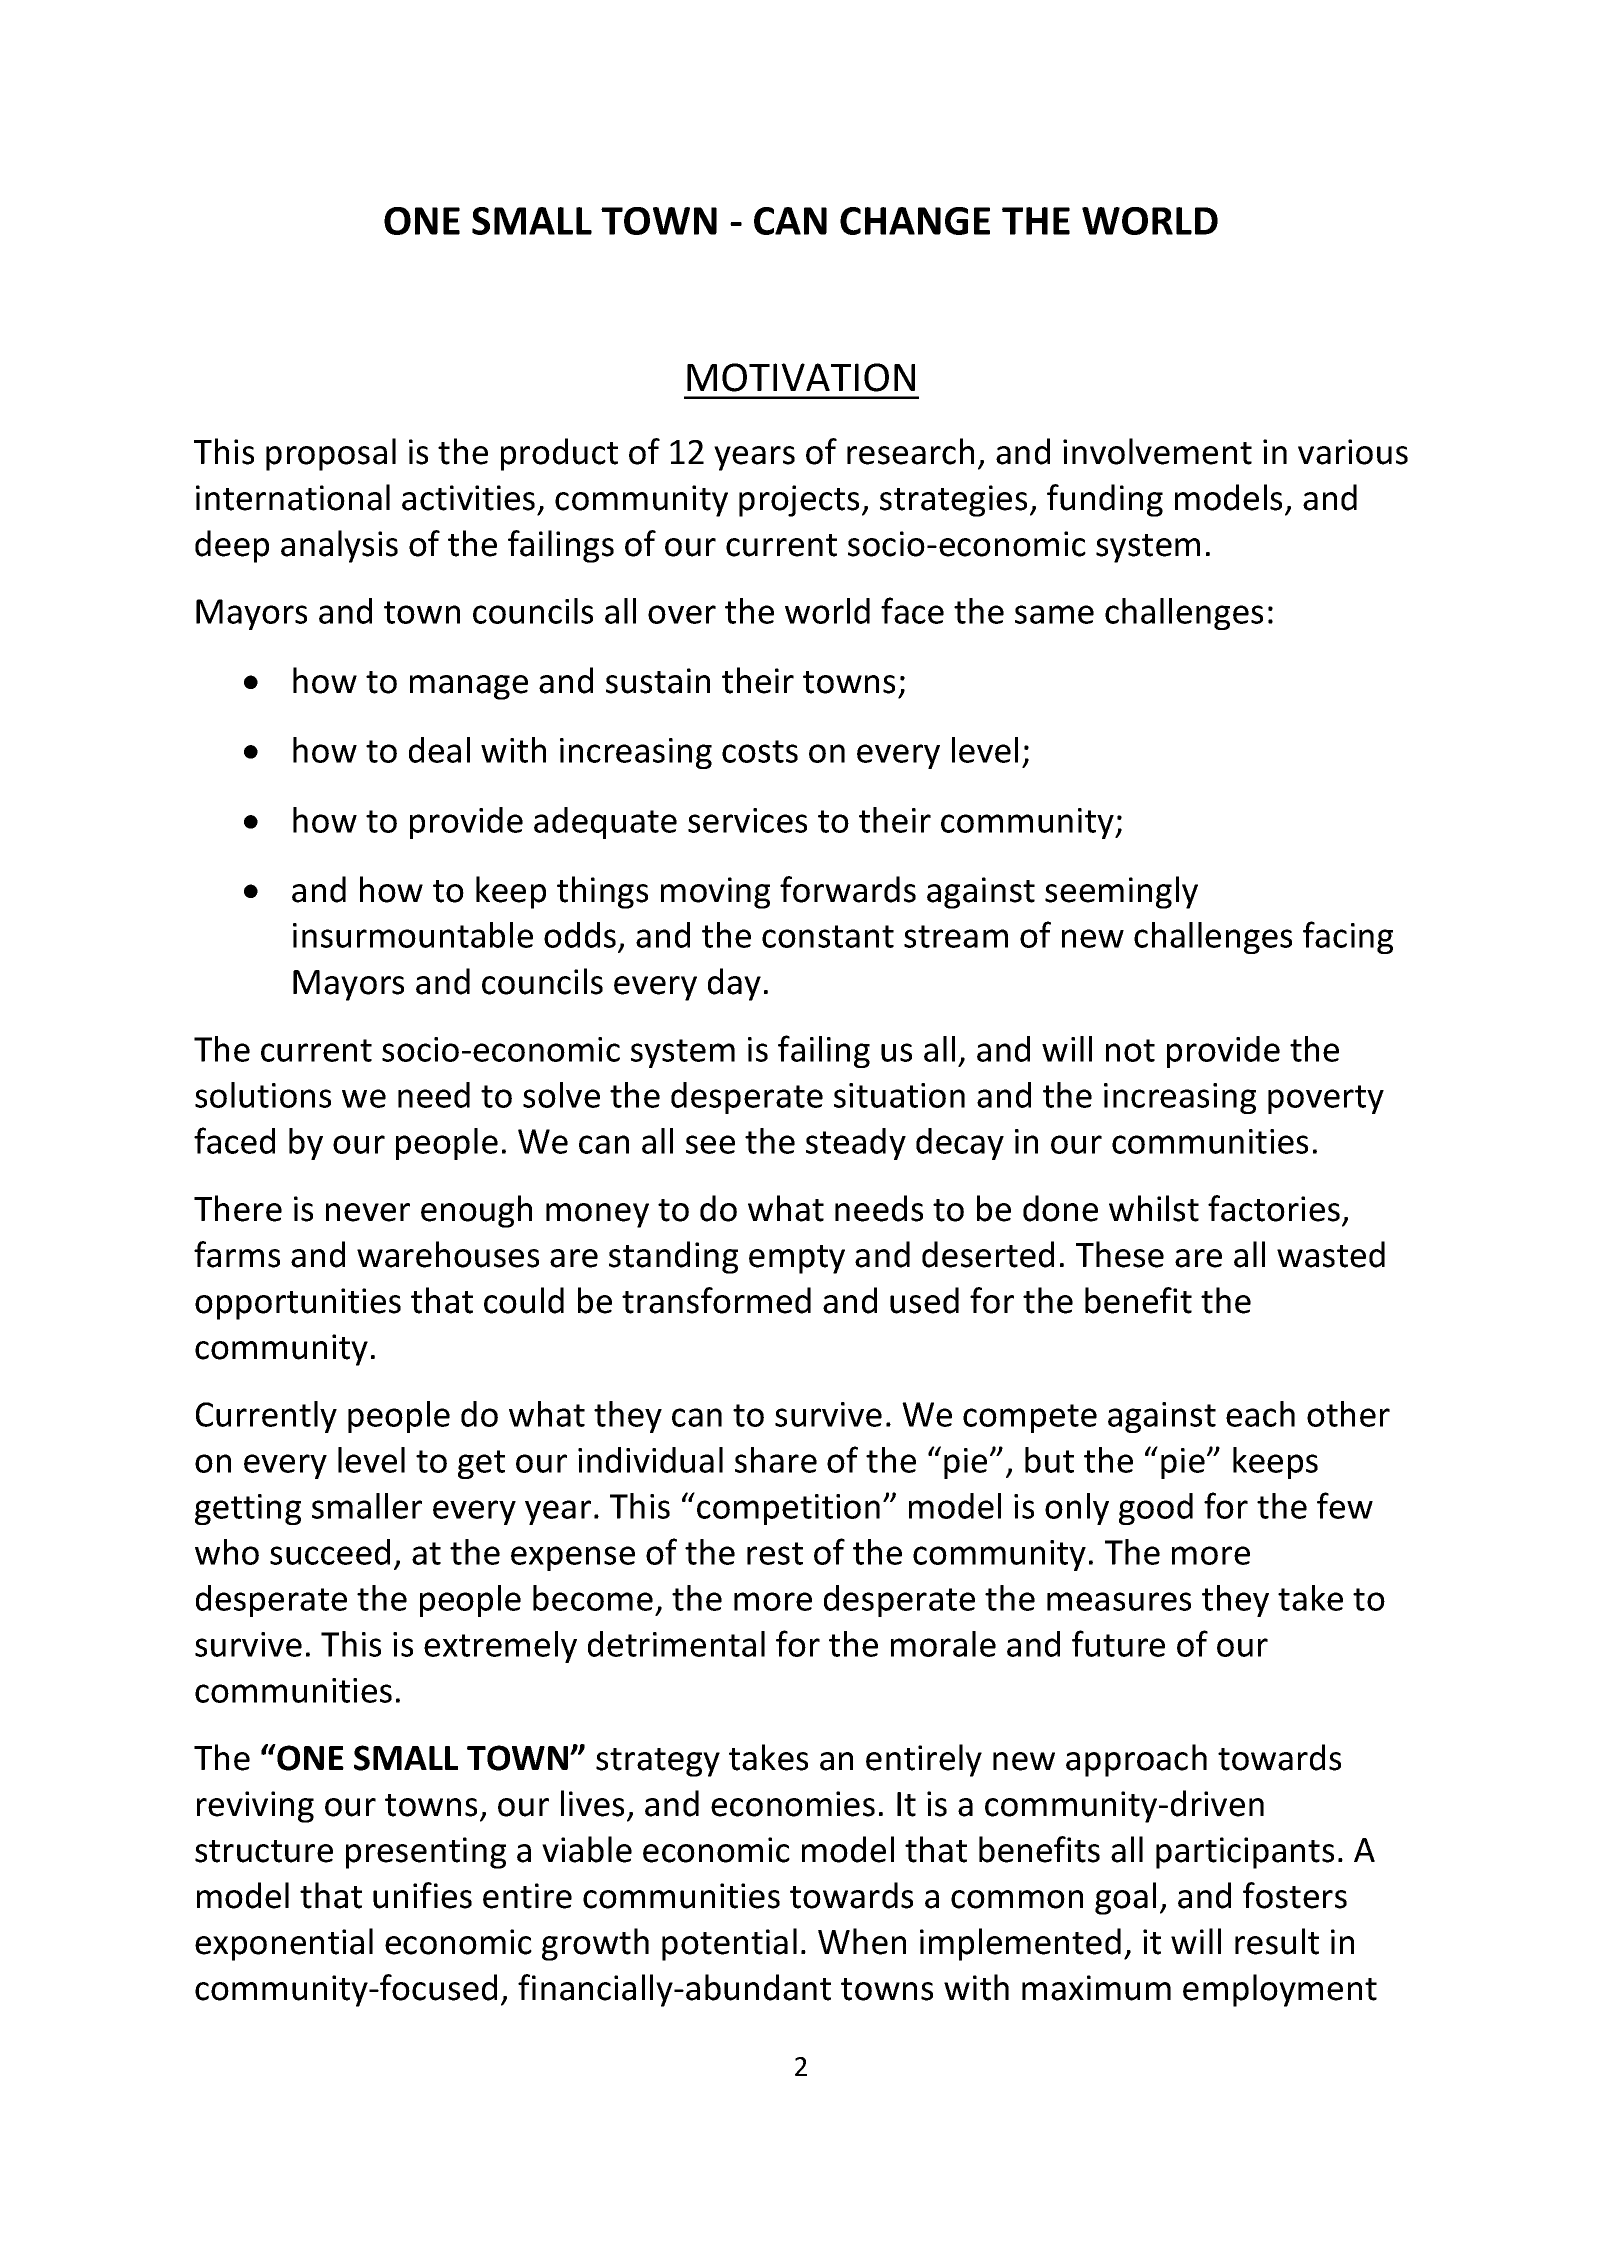  Describe the element at coordinates (1121, 892) in the screenshot. I see `seemingly` at that location.
